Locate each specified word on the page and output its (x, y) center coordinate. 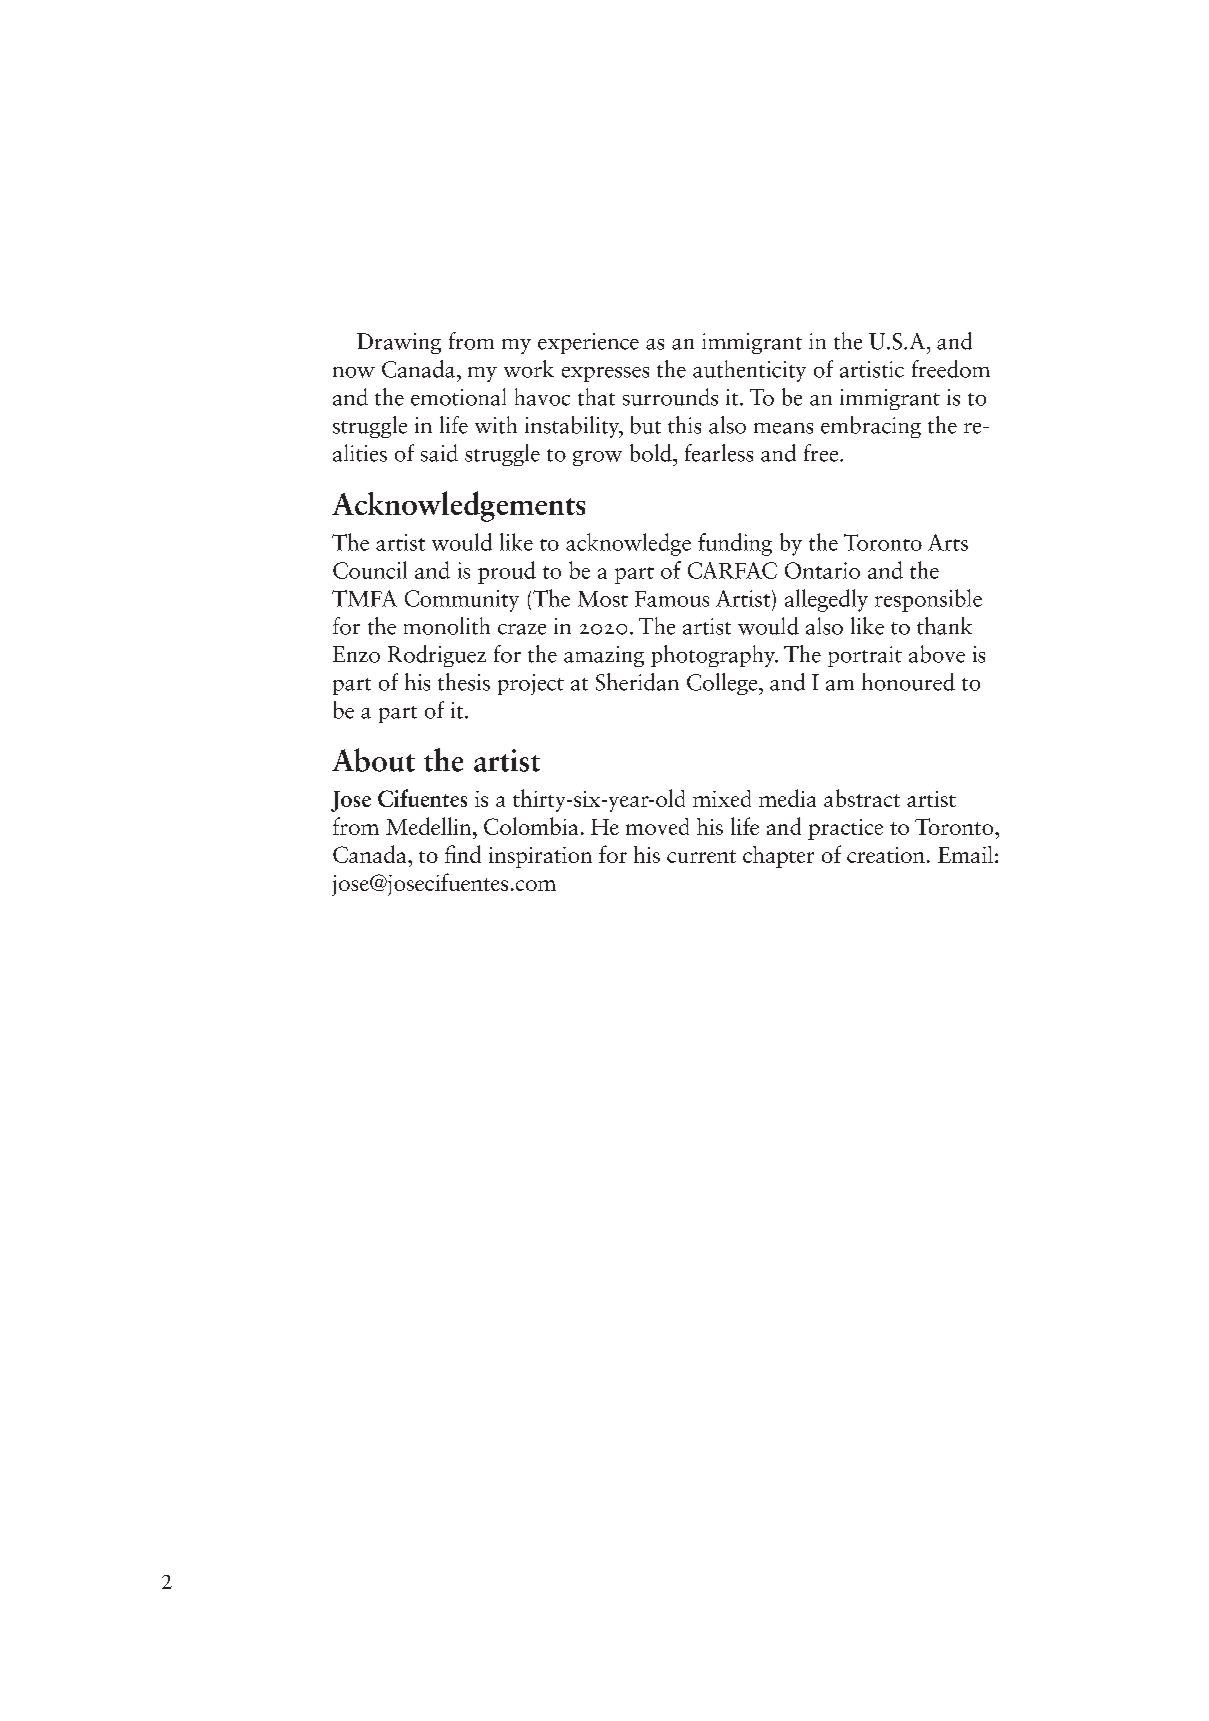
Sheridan (637, 682)
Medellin (428, 826)
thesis (464, 682)
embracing (871, 427)
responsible (928, 600)
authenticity (749, 371)
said (439, 453)
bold (652, 453)
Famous (672, 599)
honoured (908, 682)
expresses (605, 374)
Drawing (399, 343)
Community (462, 601)
